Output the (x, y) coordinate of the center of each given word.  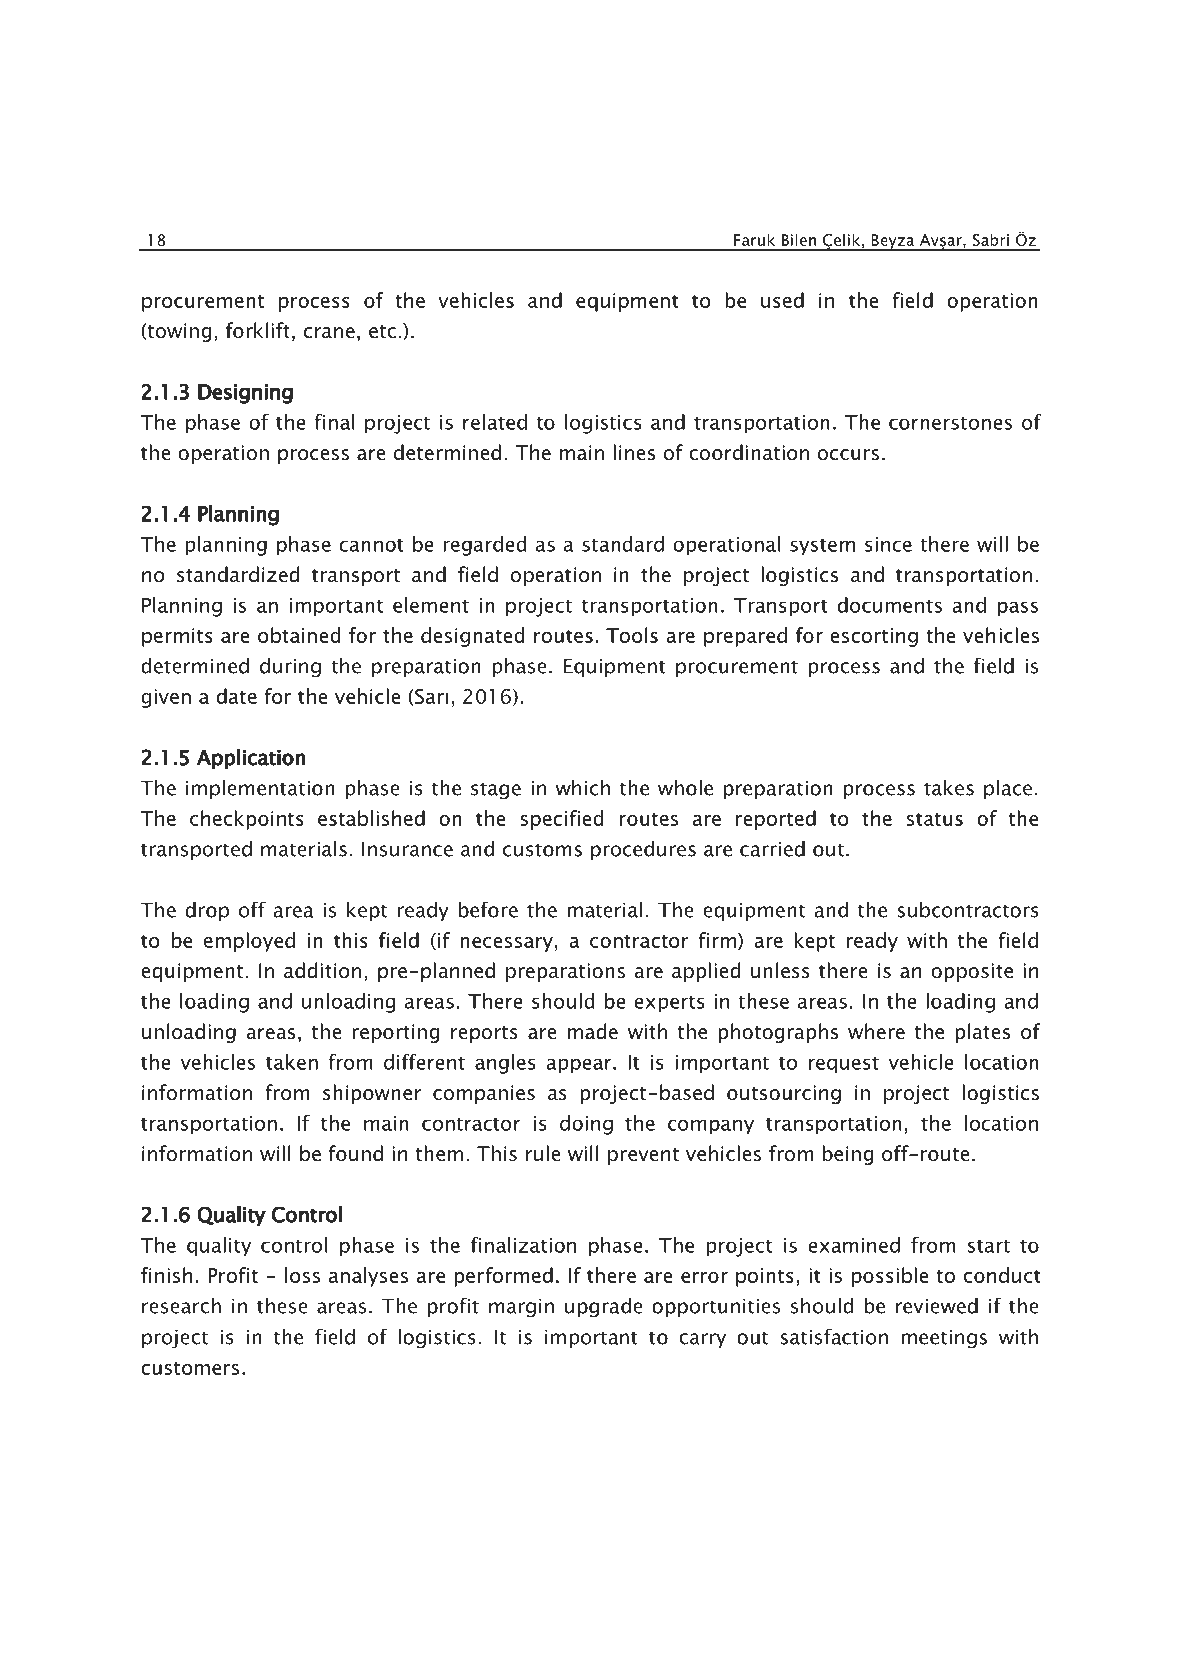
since (888, 544)
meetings (944, 1339)
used (782, 300)
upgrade (604, 1308)
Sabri (990, 239)
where (876, 1031)
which (583, 788)
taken (292, 1062)
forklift (258, 330)
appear (580, 1066)
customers (190, 1368)
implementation (260, 789)
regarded (484, 546)
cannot (371, 545)
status (935, 819)
